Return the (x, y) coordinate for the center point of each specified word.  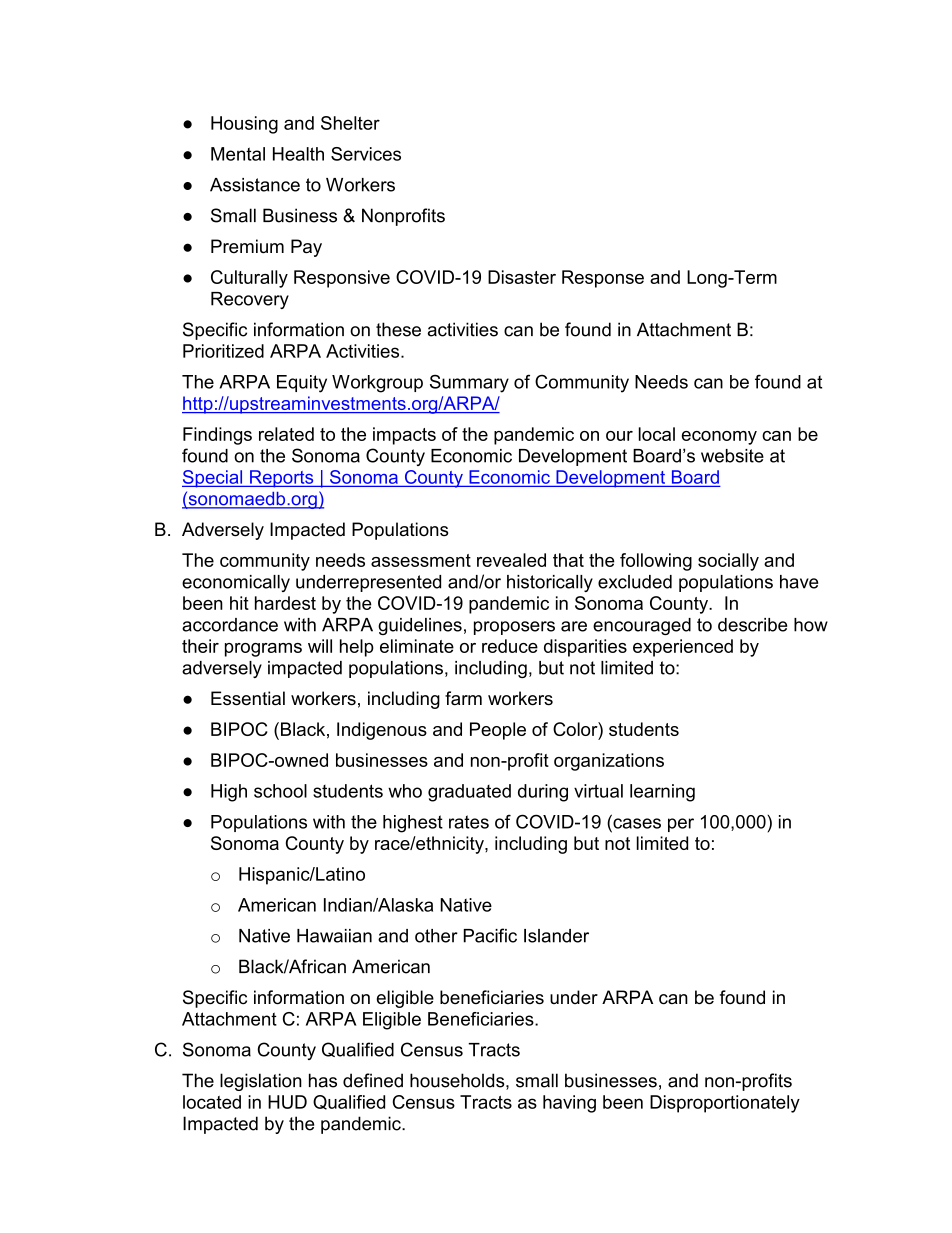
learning (662, 793)
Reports (282, 479)
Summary (469, 384)
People (498, 731)
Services (366, 154)
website (732, 456)
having (569, 1104)
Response (603, 279)
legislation (261, 1082)
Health (298, 154)
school (280, 791)
